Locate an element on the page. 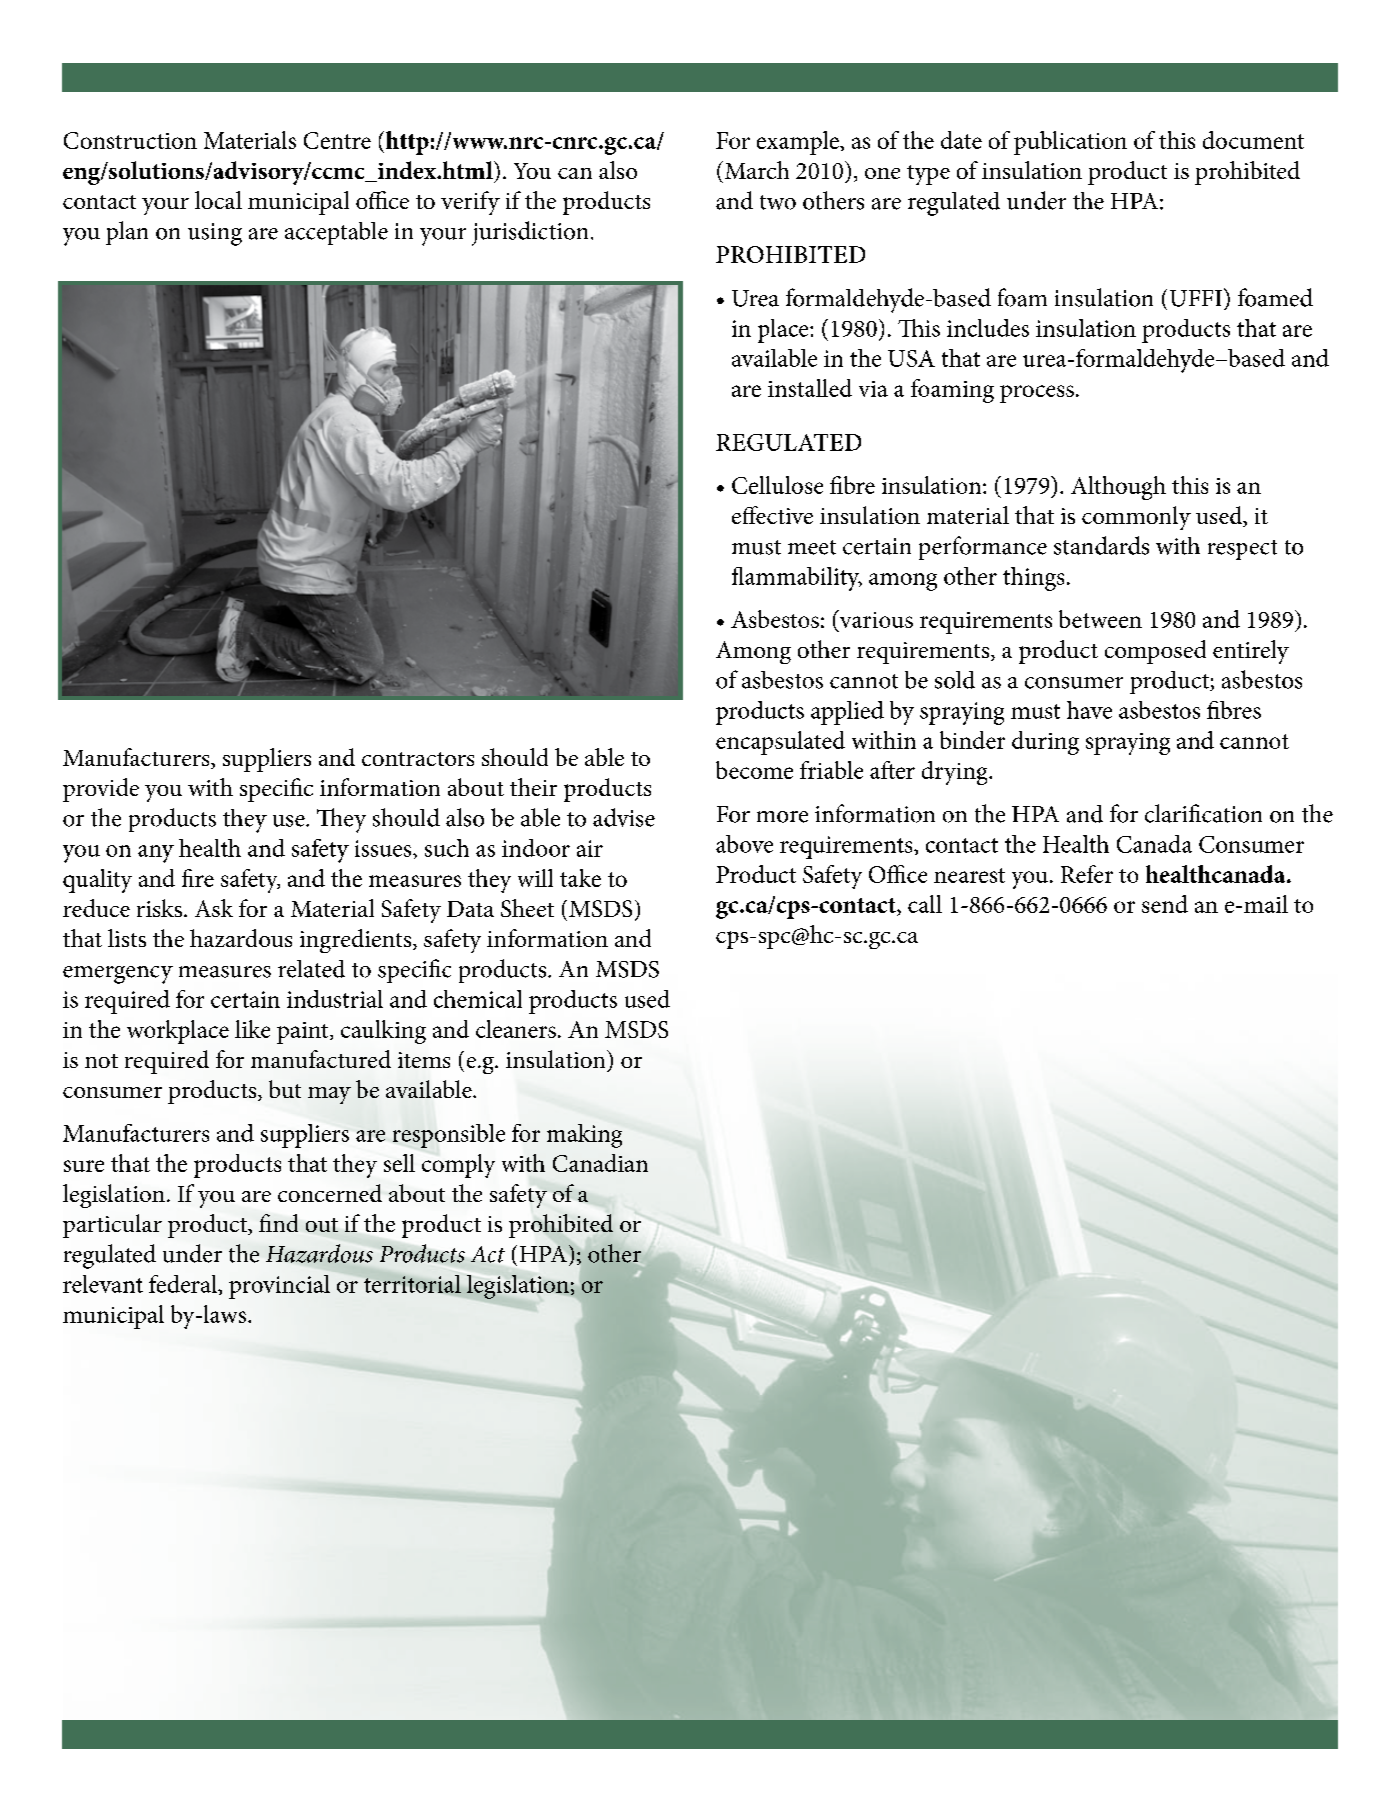  contractors is located at coordinates (418, 759).
